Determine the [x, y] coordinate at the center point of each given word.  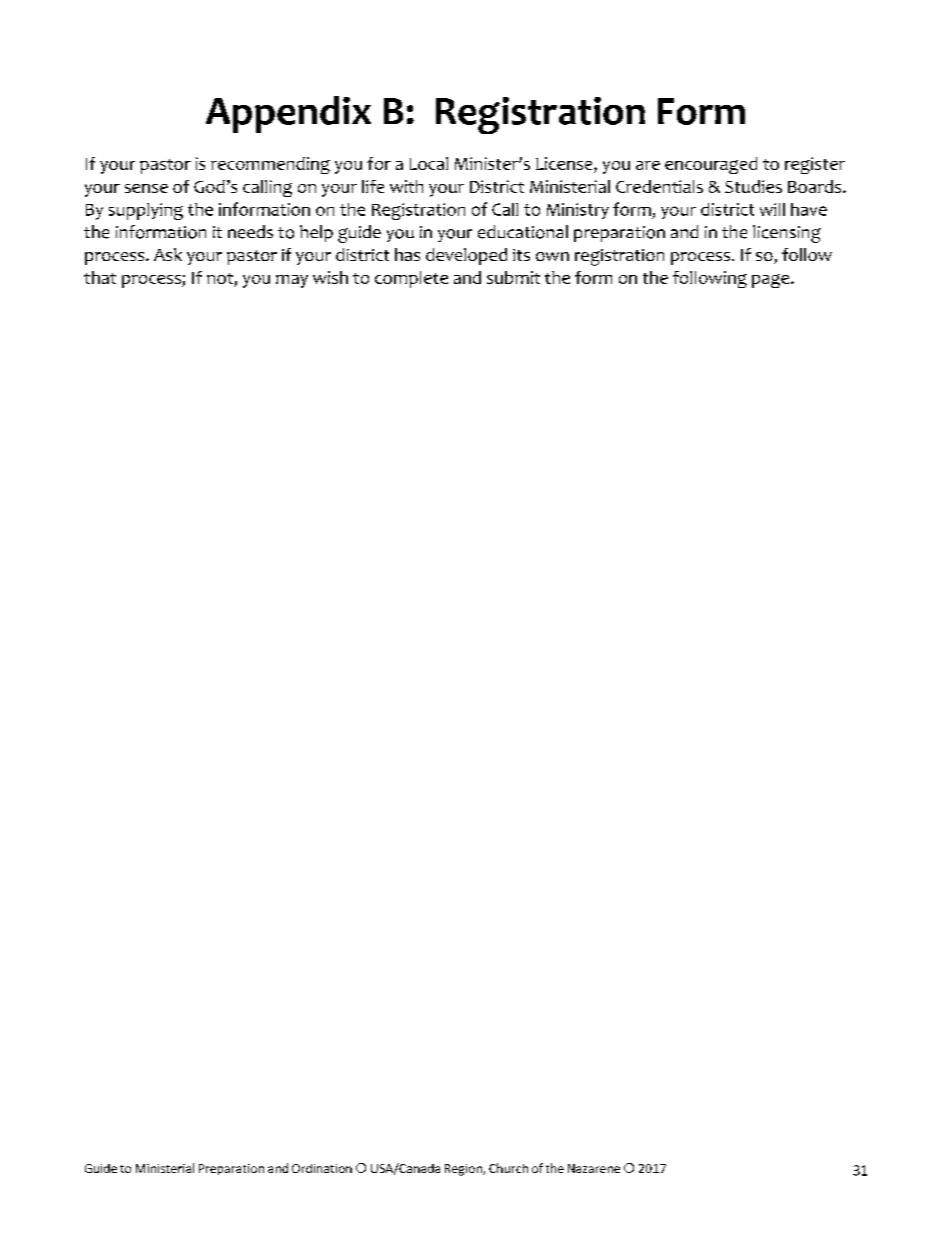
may [292, 281]
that [100, 277]
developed [466, 256]
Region [464, 1170]
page [772, 281]
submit [513, 277]
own [552, 256]
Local [429, 163]
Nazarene [594, 1168]
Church [508, 1168]
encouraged [711, 165]
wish [330, 277]
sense [146, 188]
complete [411, 279]
